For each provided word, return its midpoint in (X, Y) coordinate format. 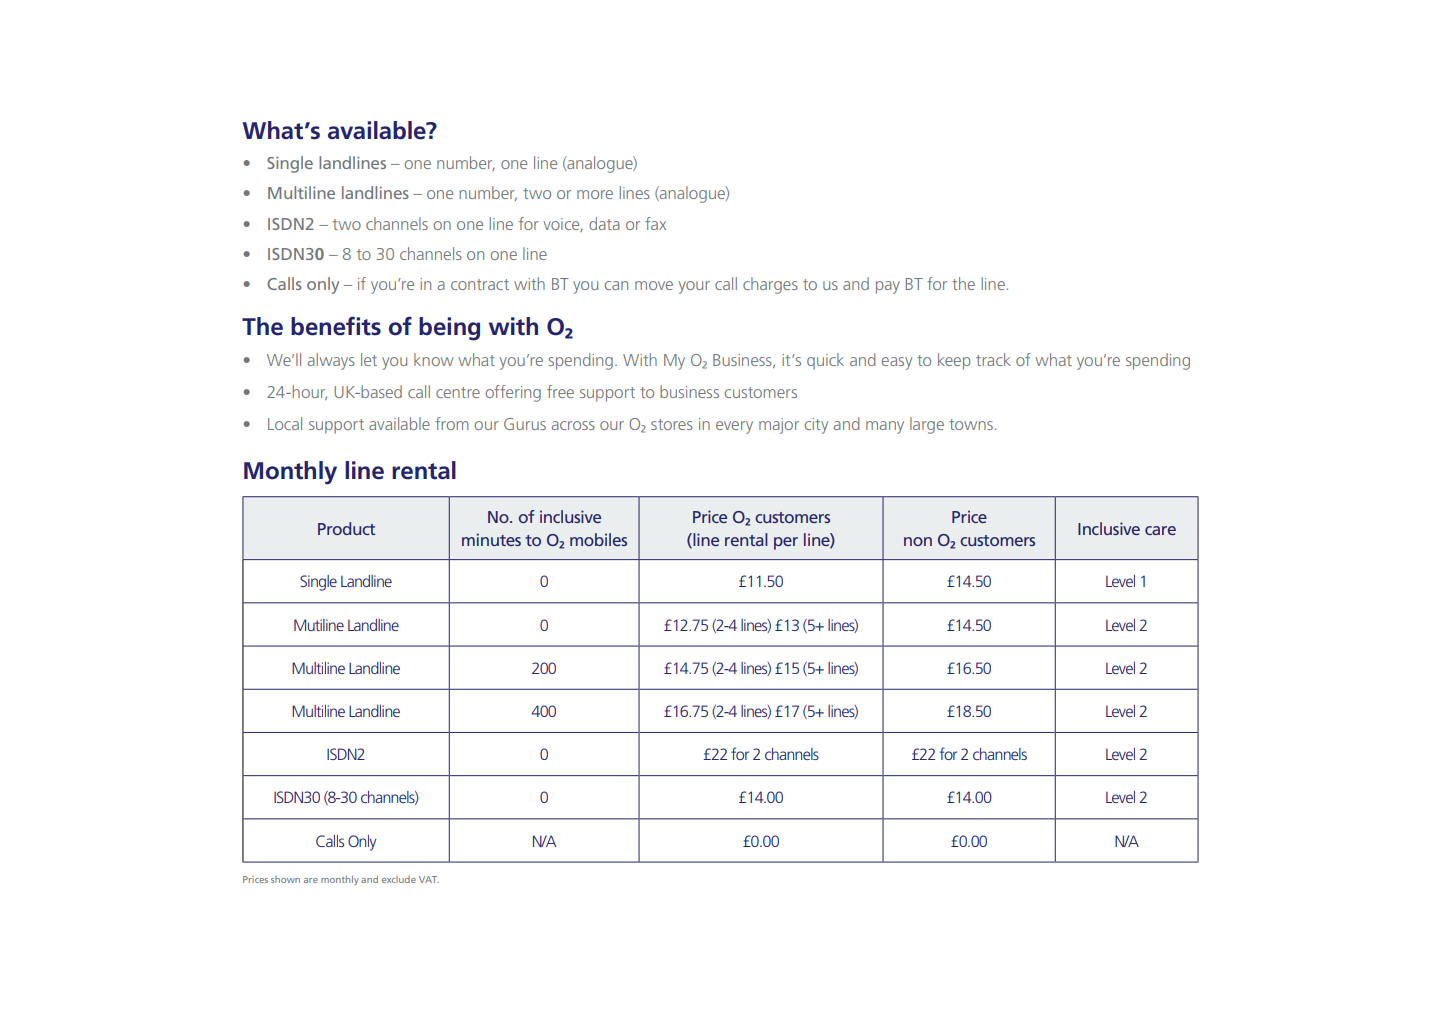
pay (888, 287)
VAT (429, 879)
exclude (399, 879)
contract (480, 284)
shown (285, 879)
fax (655, 223)
